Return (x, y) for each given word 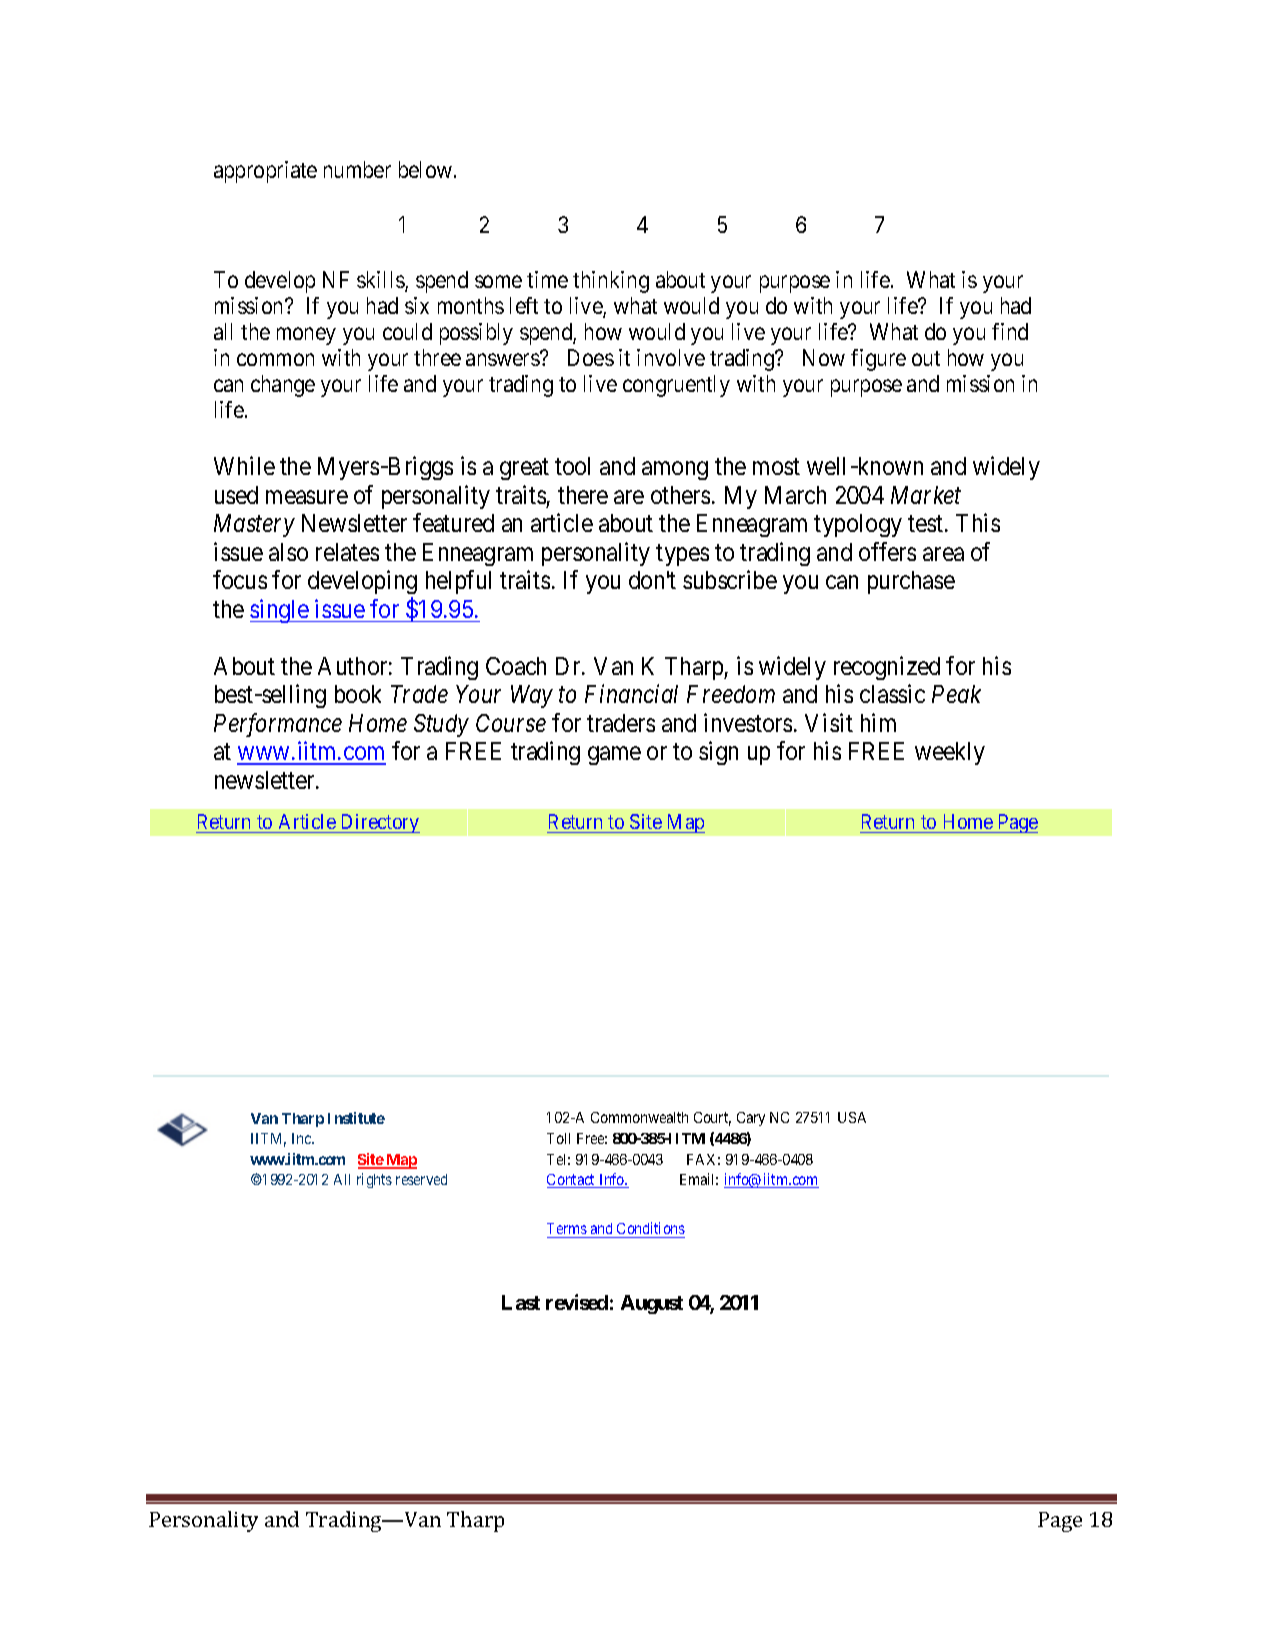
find (1010, 331)
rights (374, 1180)
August (652, 1304)
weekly (950, 753)
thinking (611, 282)
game (614, 756)
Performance (278, 725)
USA (852, 1117)
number (357, 169)
